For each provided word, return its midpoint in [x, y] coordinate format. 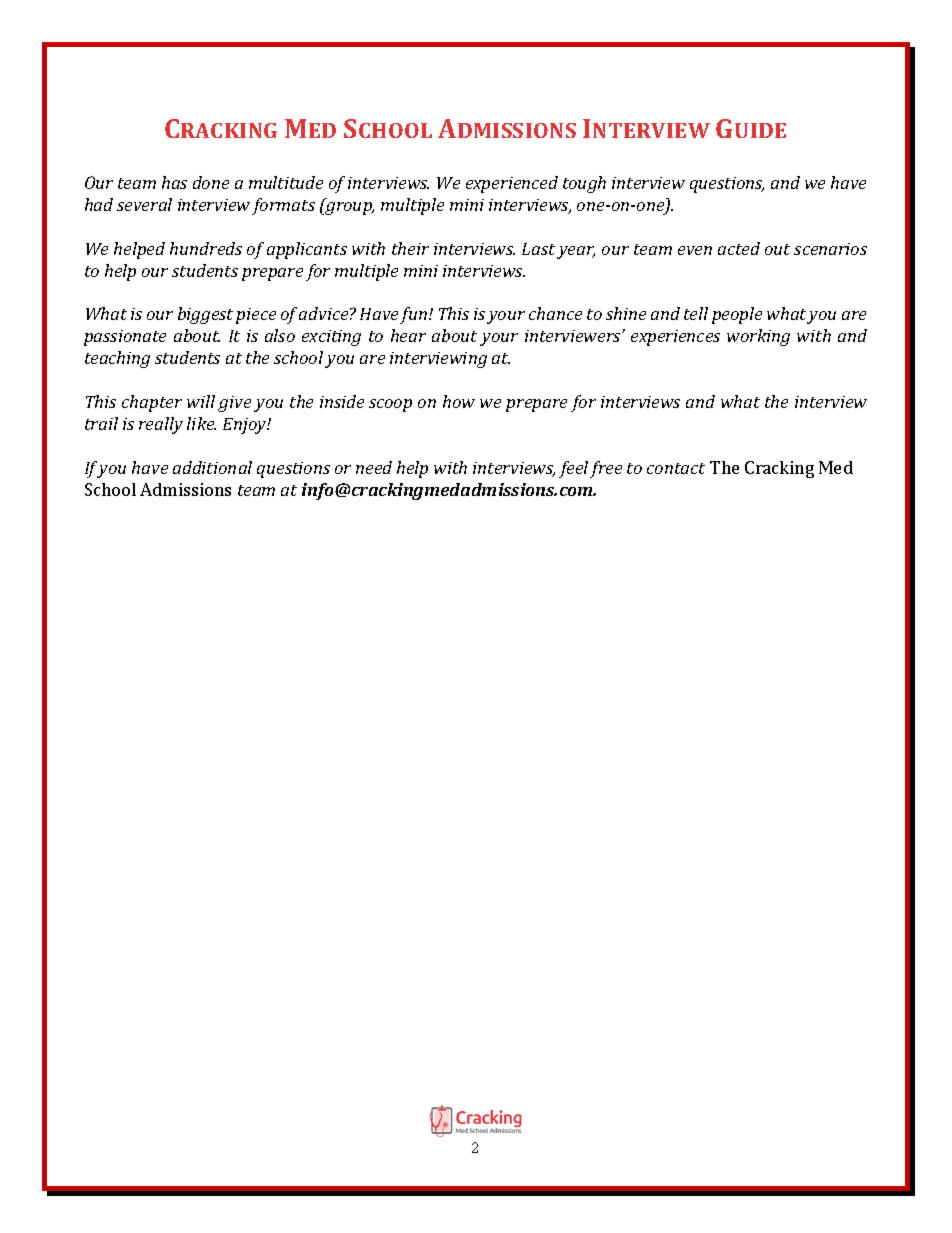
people [737, 315]
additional [212, 467]
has [174, 182]
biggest [205, 315]
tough [584, 184]
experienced [512, 184]
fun [415, 315]
